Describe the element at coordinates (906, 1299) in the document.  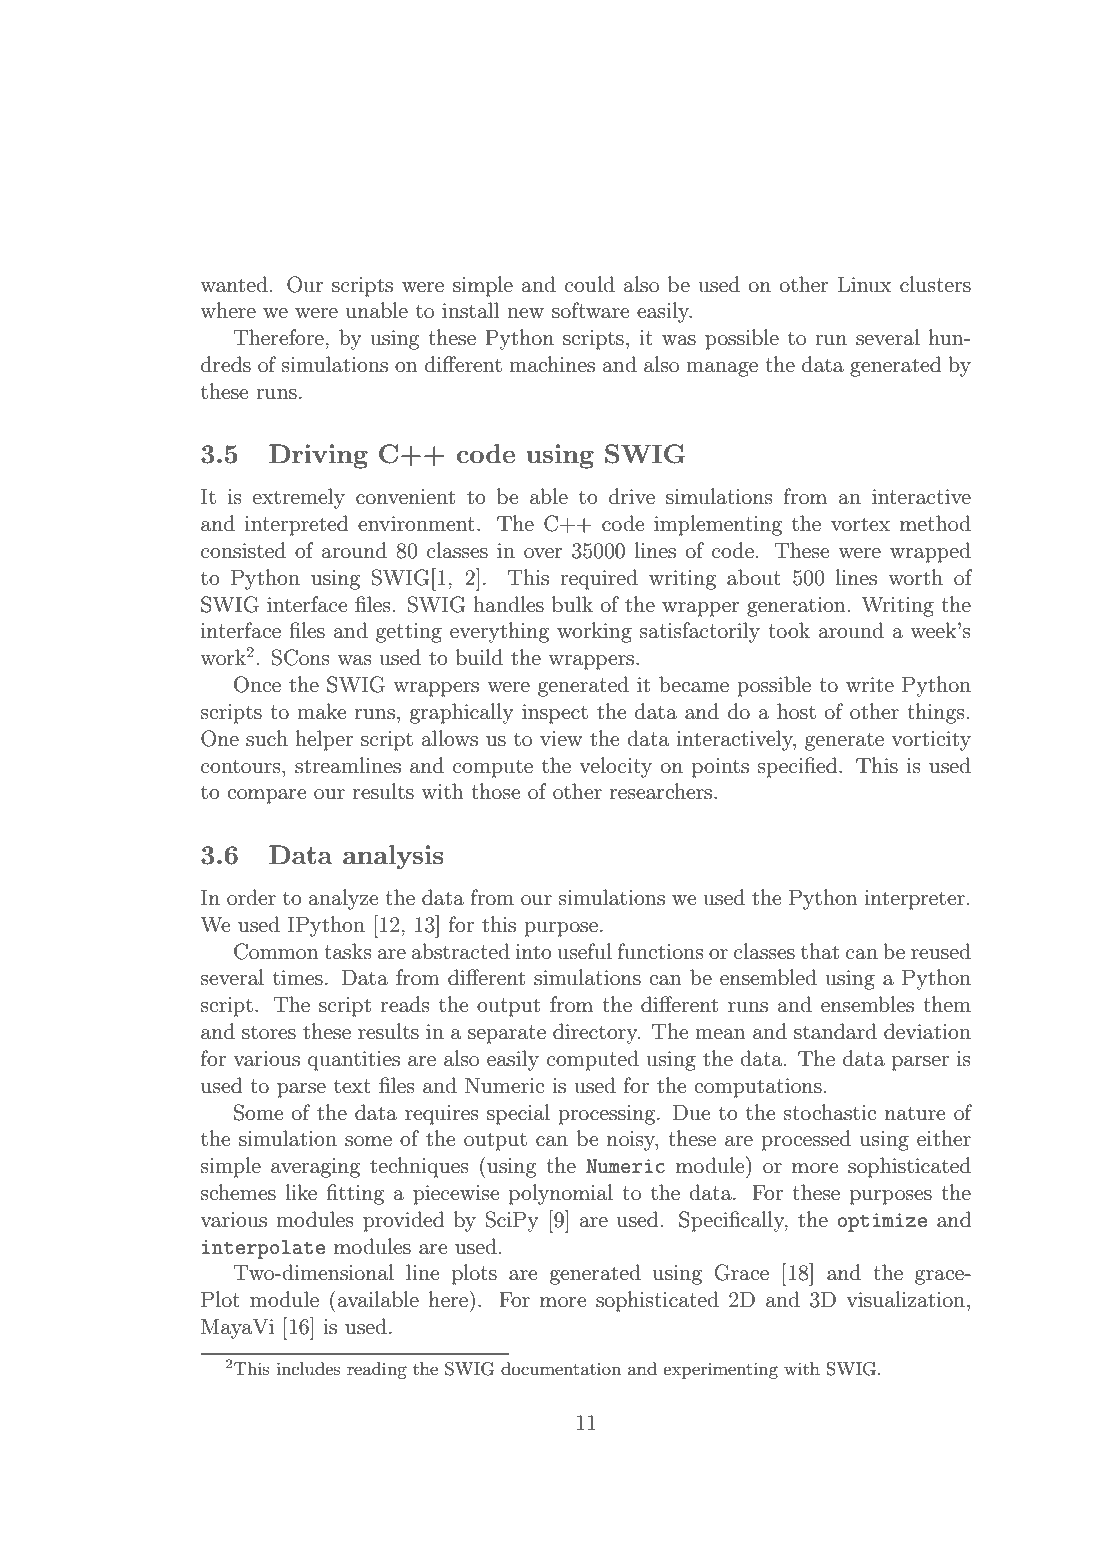
I see `visualization` at that location.
